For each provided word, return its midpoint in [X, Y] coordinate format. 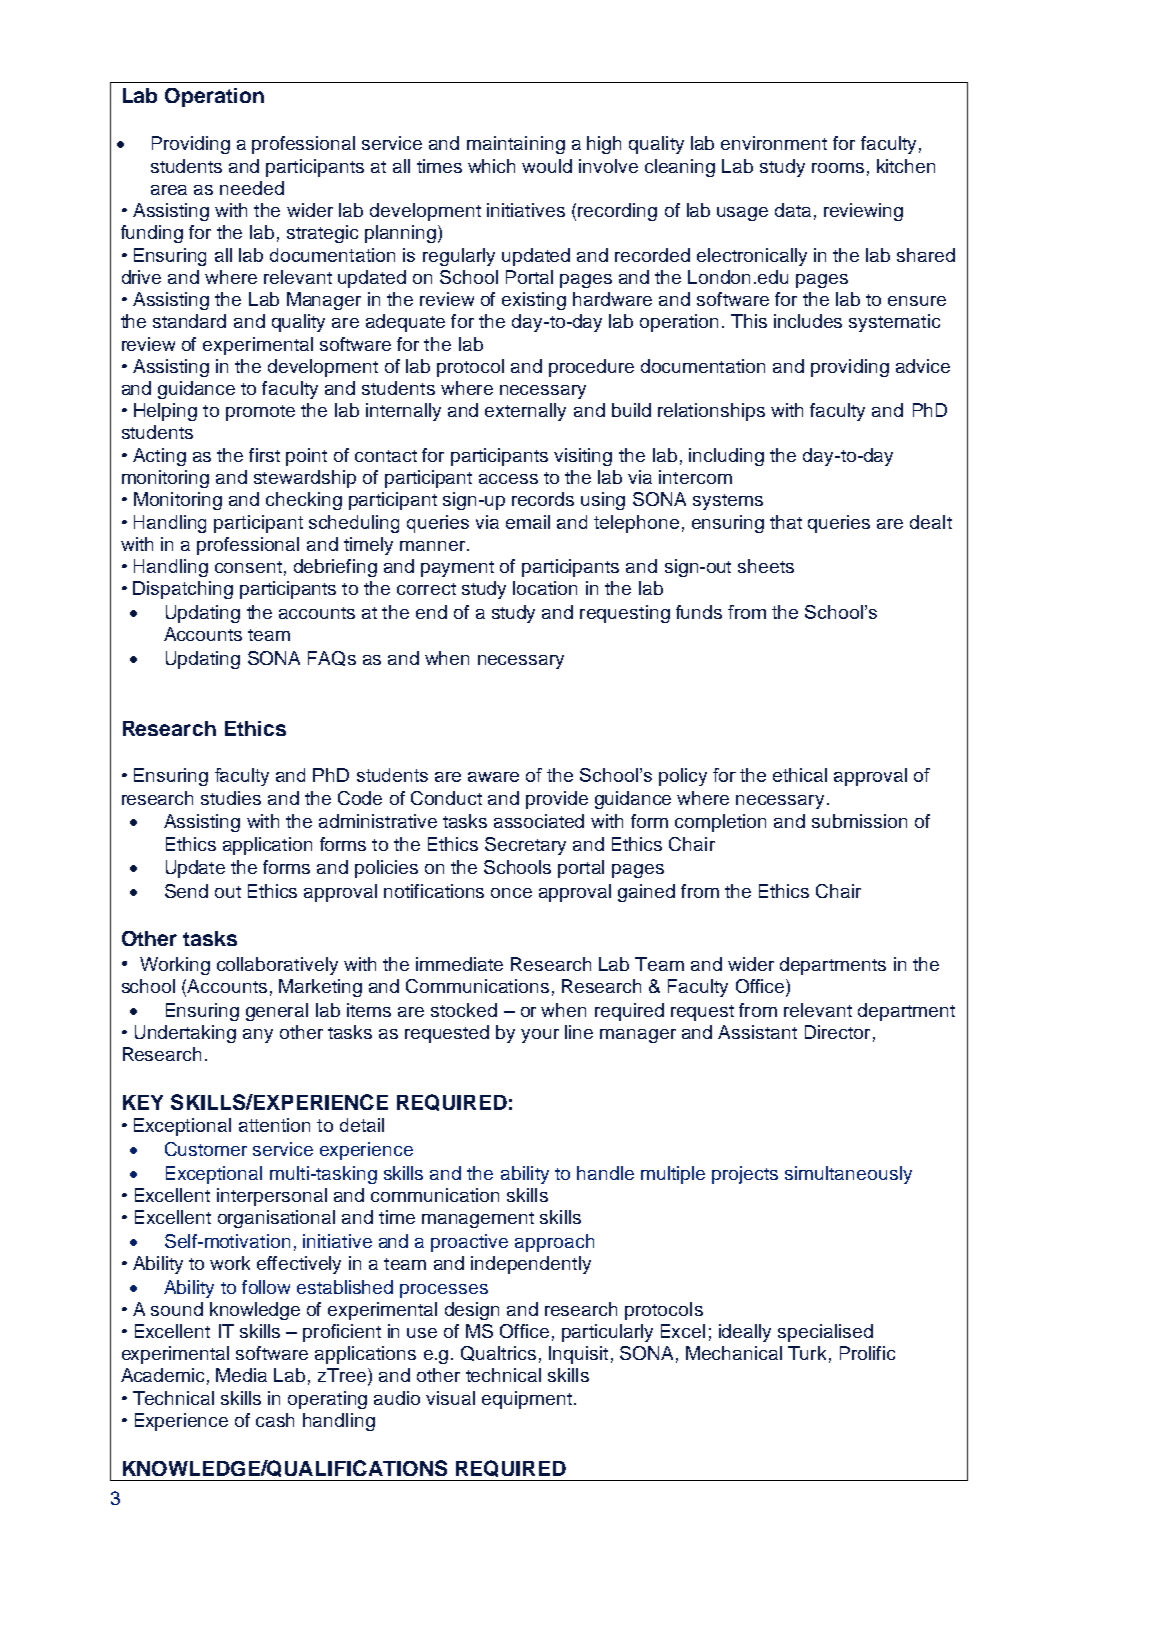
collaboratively [277, 966]
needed [252, 188]
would [547, 166]
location [545, 588]
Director [837, 1032]
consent [248, 567]
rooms [838, 168]
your [540, 1036]
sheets [766, 566]
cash [275, 1420]
